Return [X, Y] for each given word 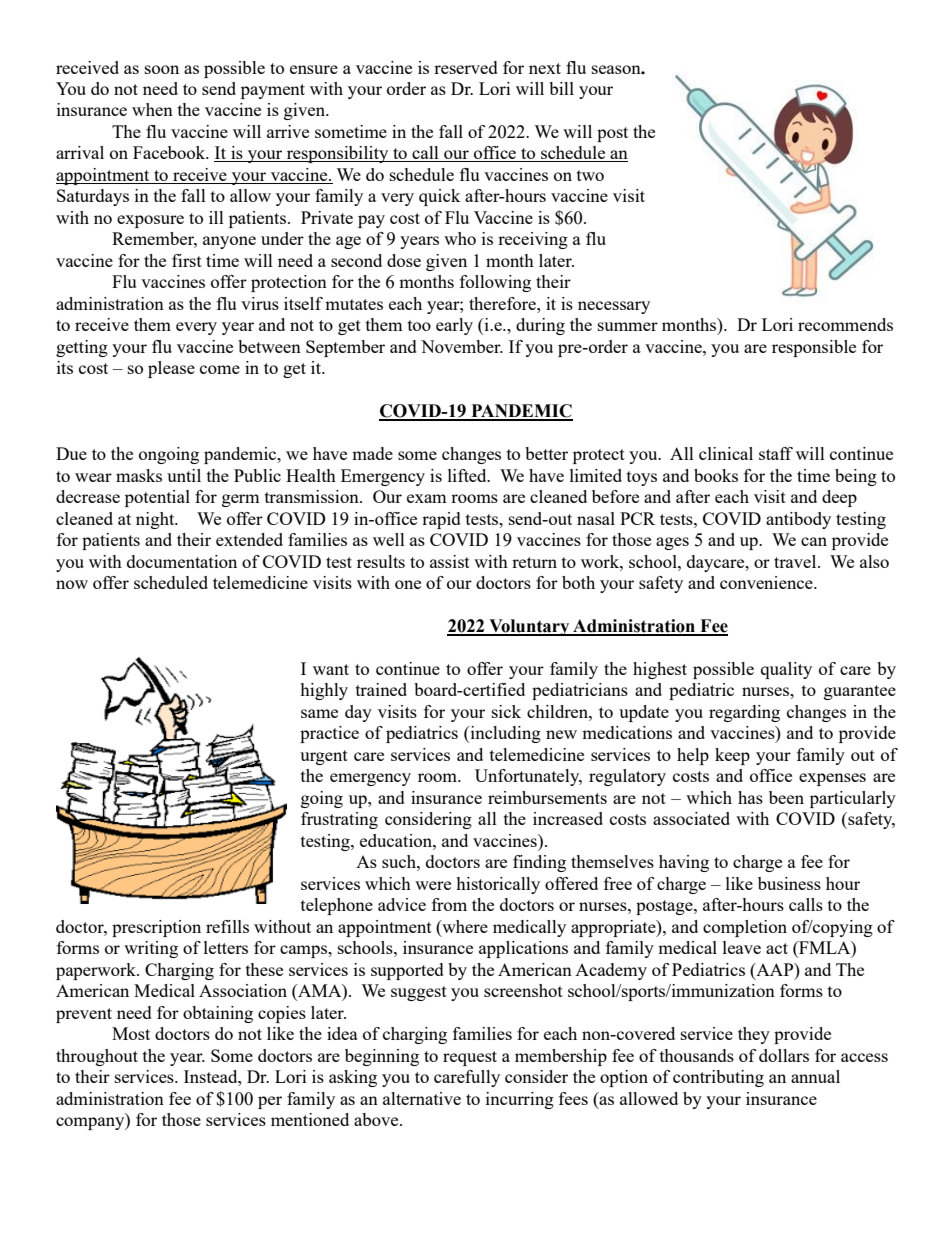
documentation [182, 561]
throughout [97, 1057]
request [470, 1058]
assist [450, 561]
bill [561, 88]
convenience [767, 582]
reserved [466, 67]
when [152, 109]
